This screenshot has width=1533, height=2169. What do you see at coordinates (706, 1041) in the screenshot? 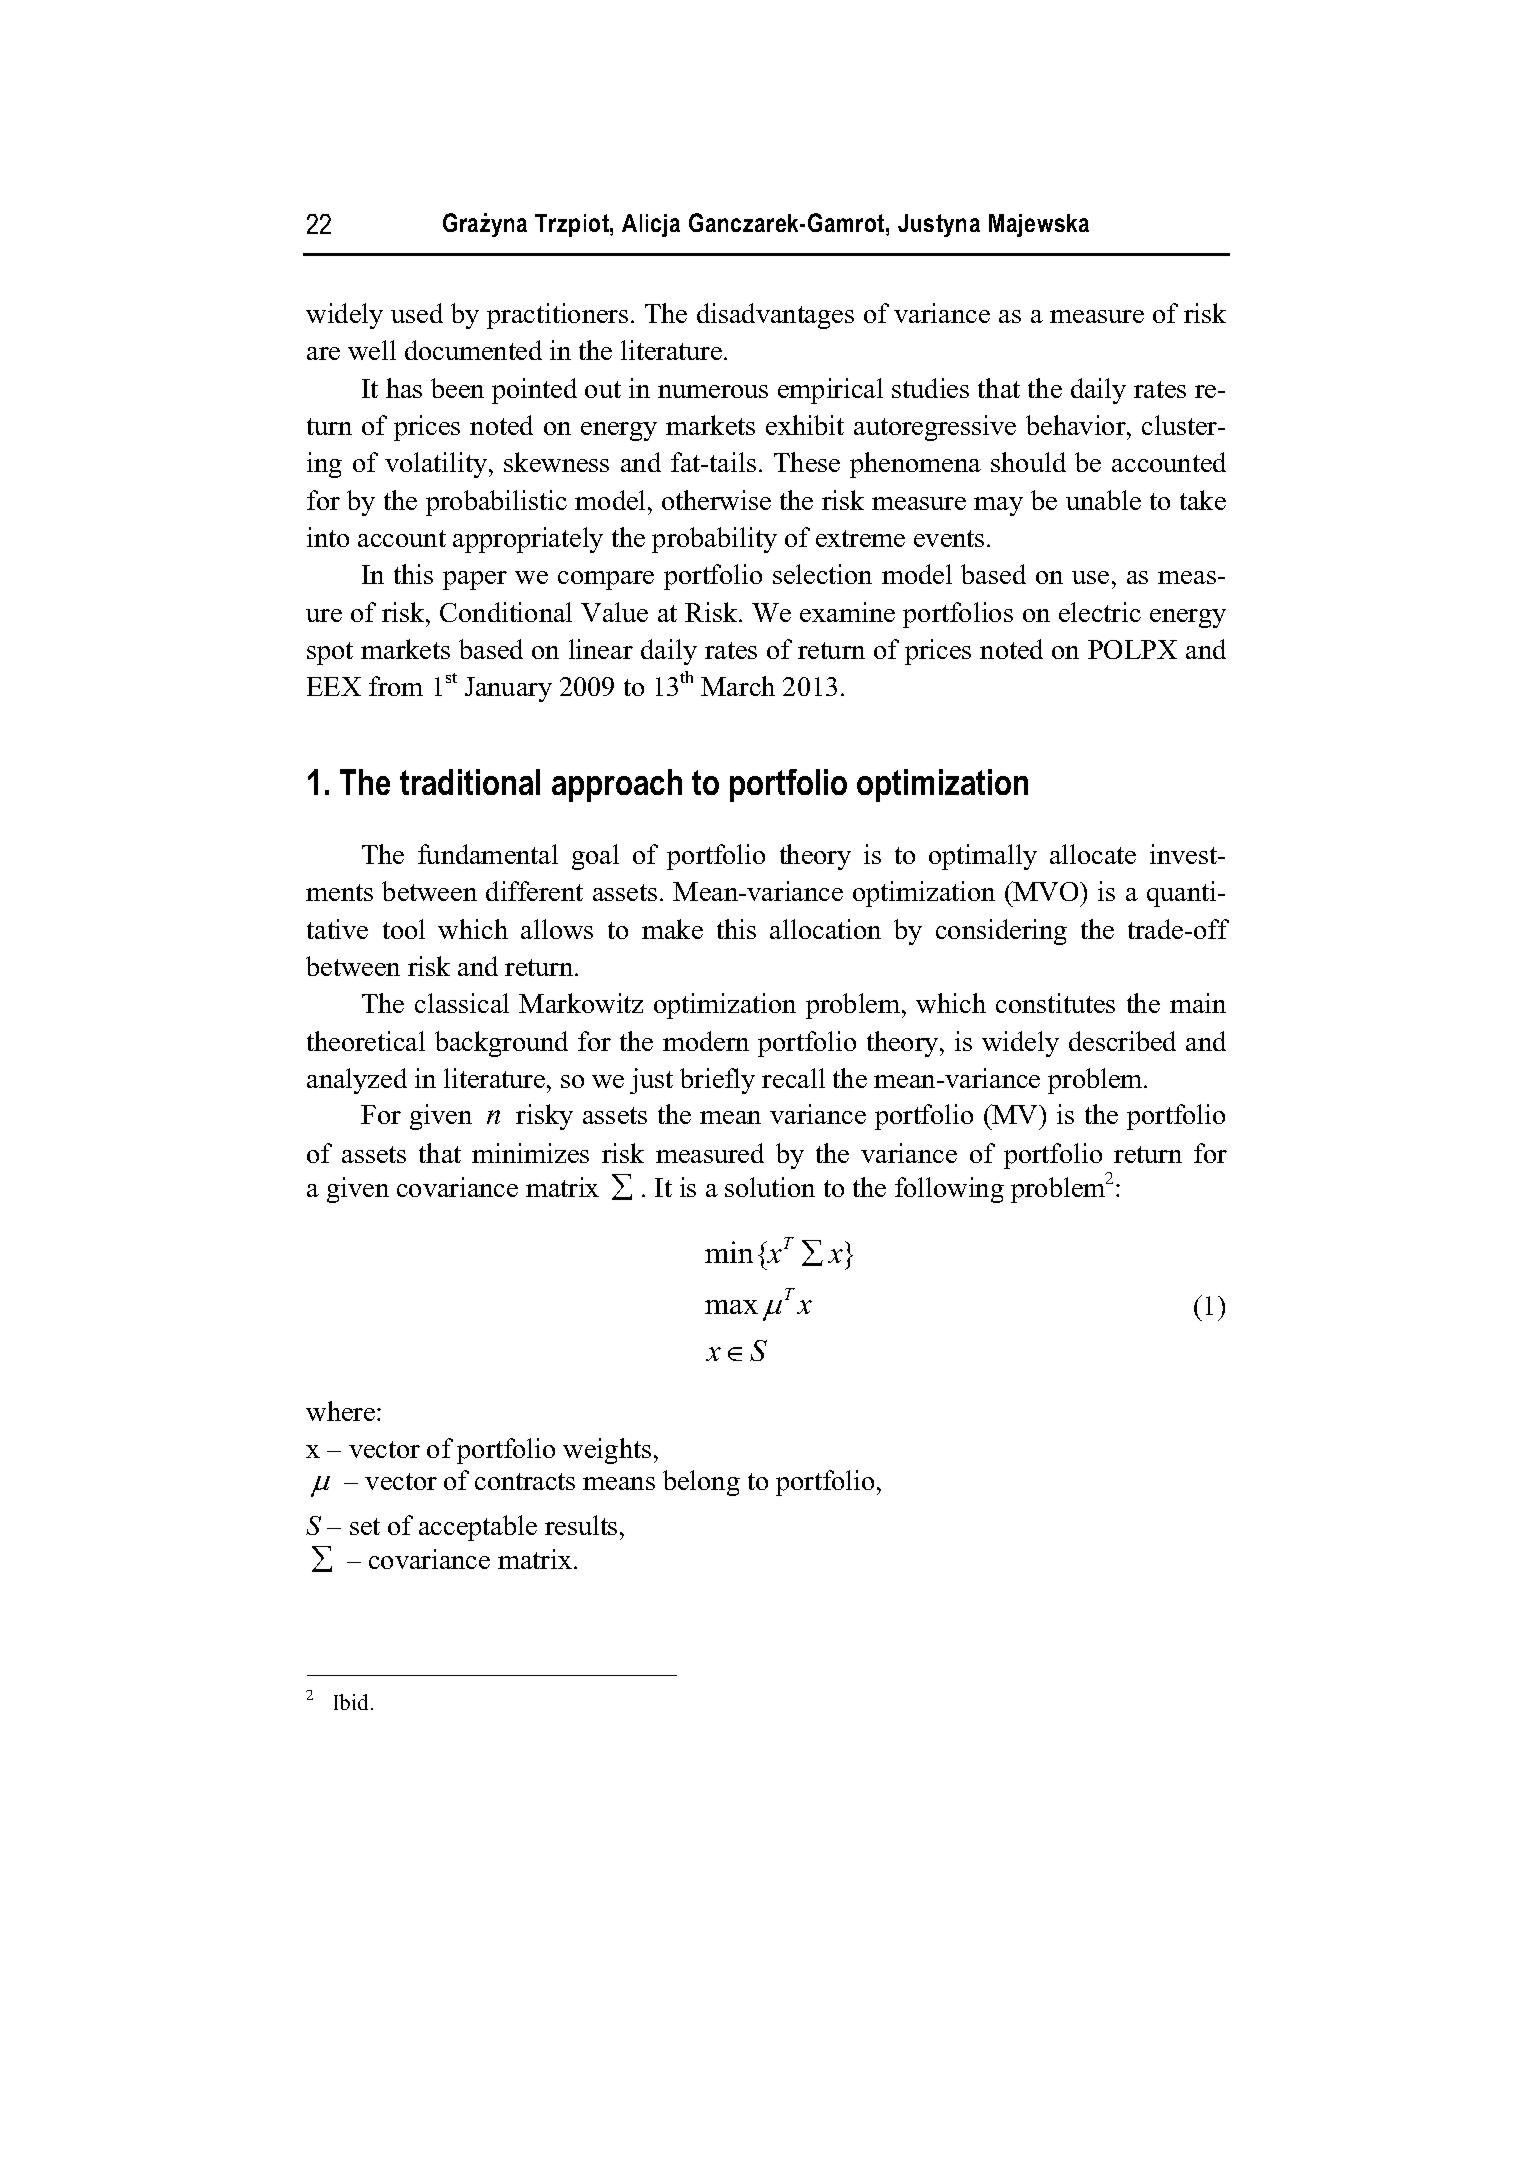
I see `modern` at bounding box center [706, 1041].
